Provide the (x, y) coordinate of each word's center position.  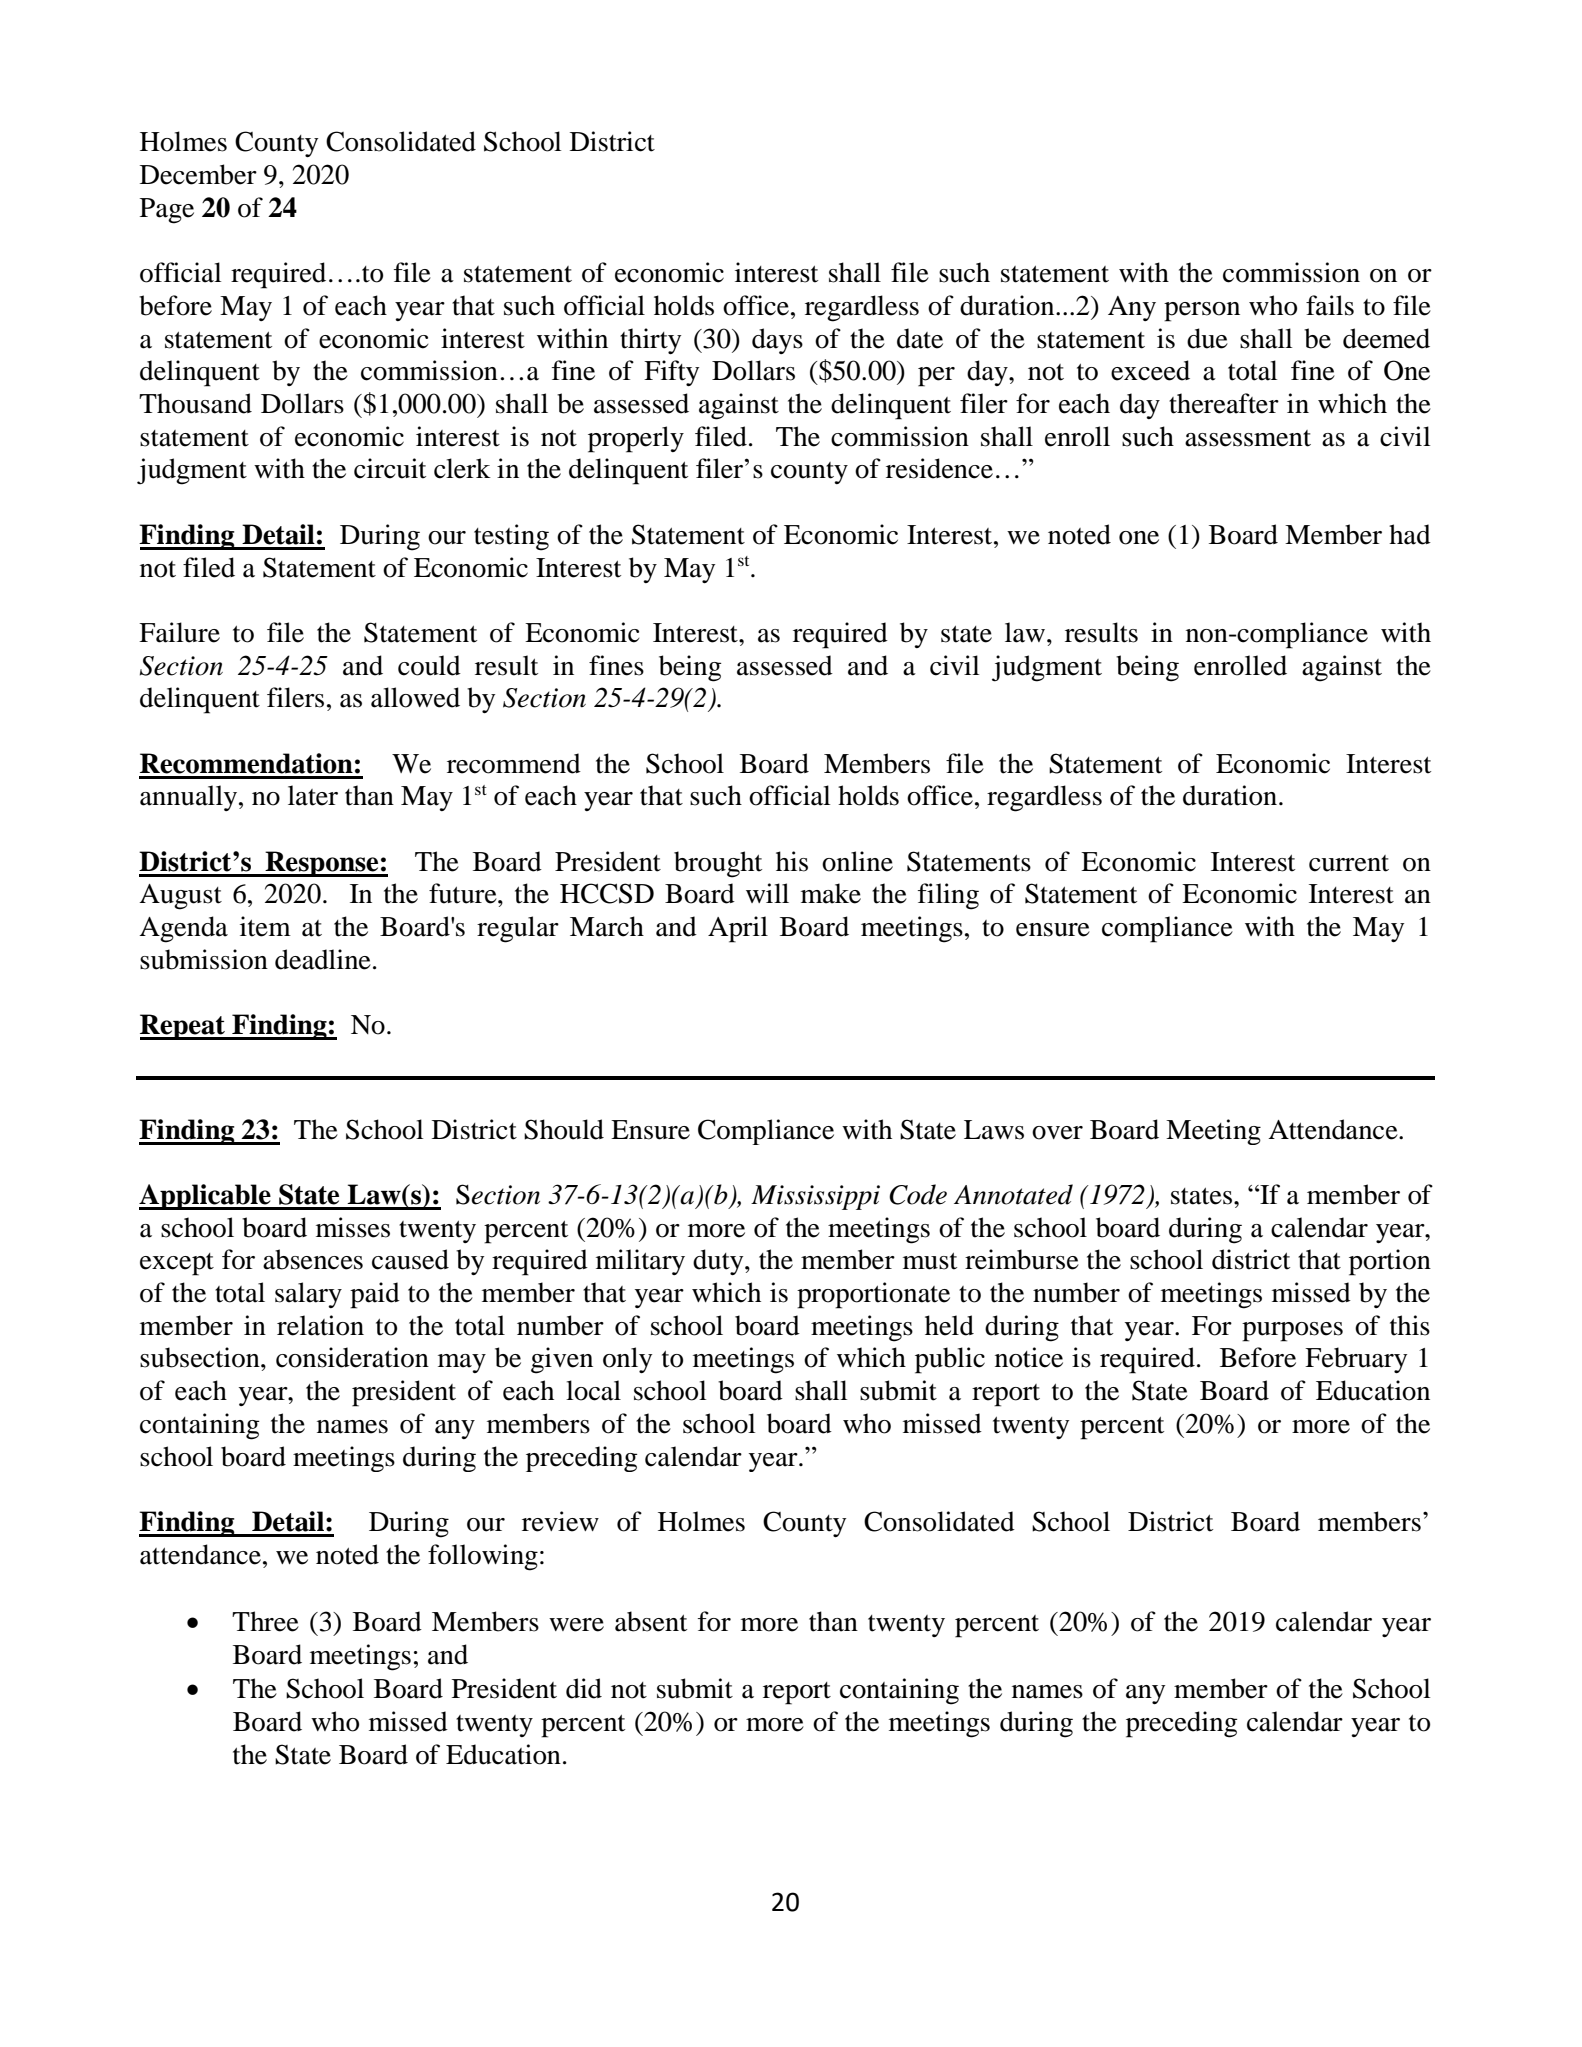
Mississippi (815, 1197)
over (1057, 1133)
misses (353, 1227)
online (857, 861)
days (777, 341)
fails (1330, 305)
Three (265, 1621)
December (198, 174)
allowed (415, 697)
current (1349, 863)
